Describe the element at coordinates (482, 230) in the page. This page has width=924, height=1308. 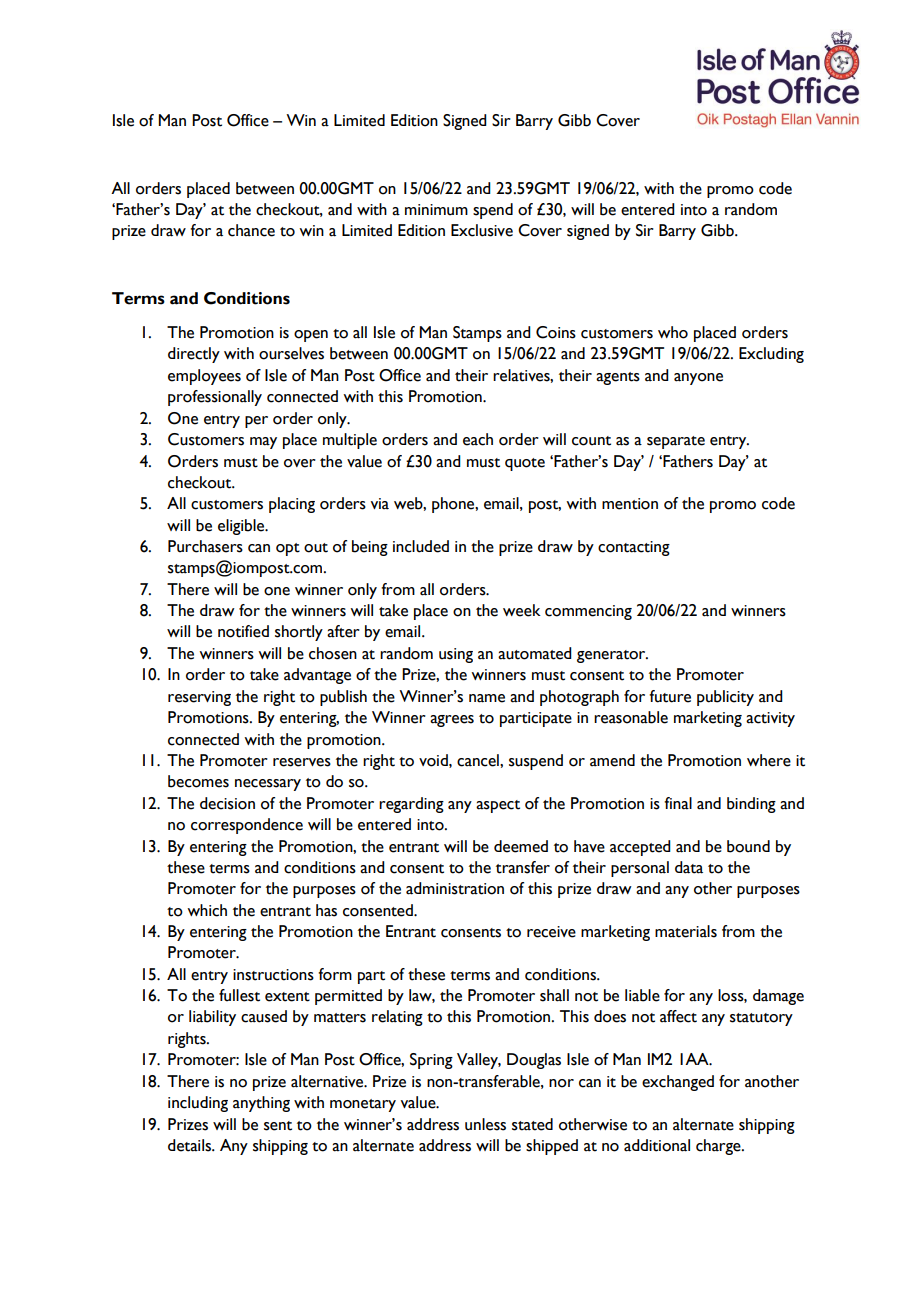
I see `Exclusive` at that location.
